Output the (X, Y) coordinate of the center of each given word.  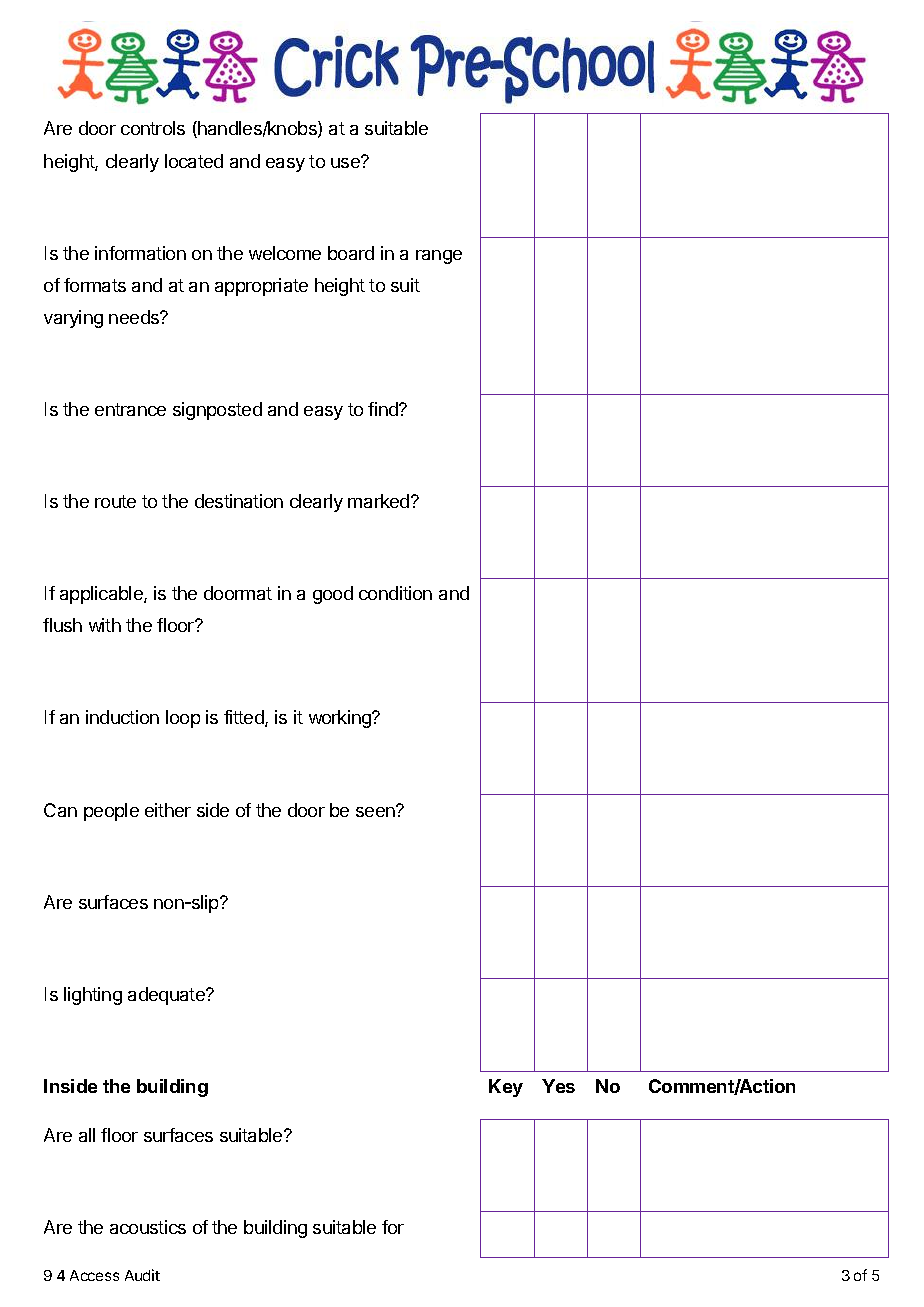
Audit (142, 1275)
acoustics (148, 1227)
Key (506, 1088)
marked (380, 501)
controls (153, 128)
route (115, 501)
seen (376, 811)
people (111, 812)
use (346, 162)
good (333, 595)
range (439, 257)
